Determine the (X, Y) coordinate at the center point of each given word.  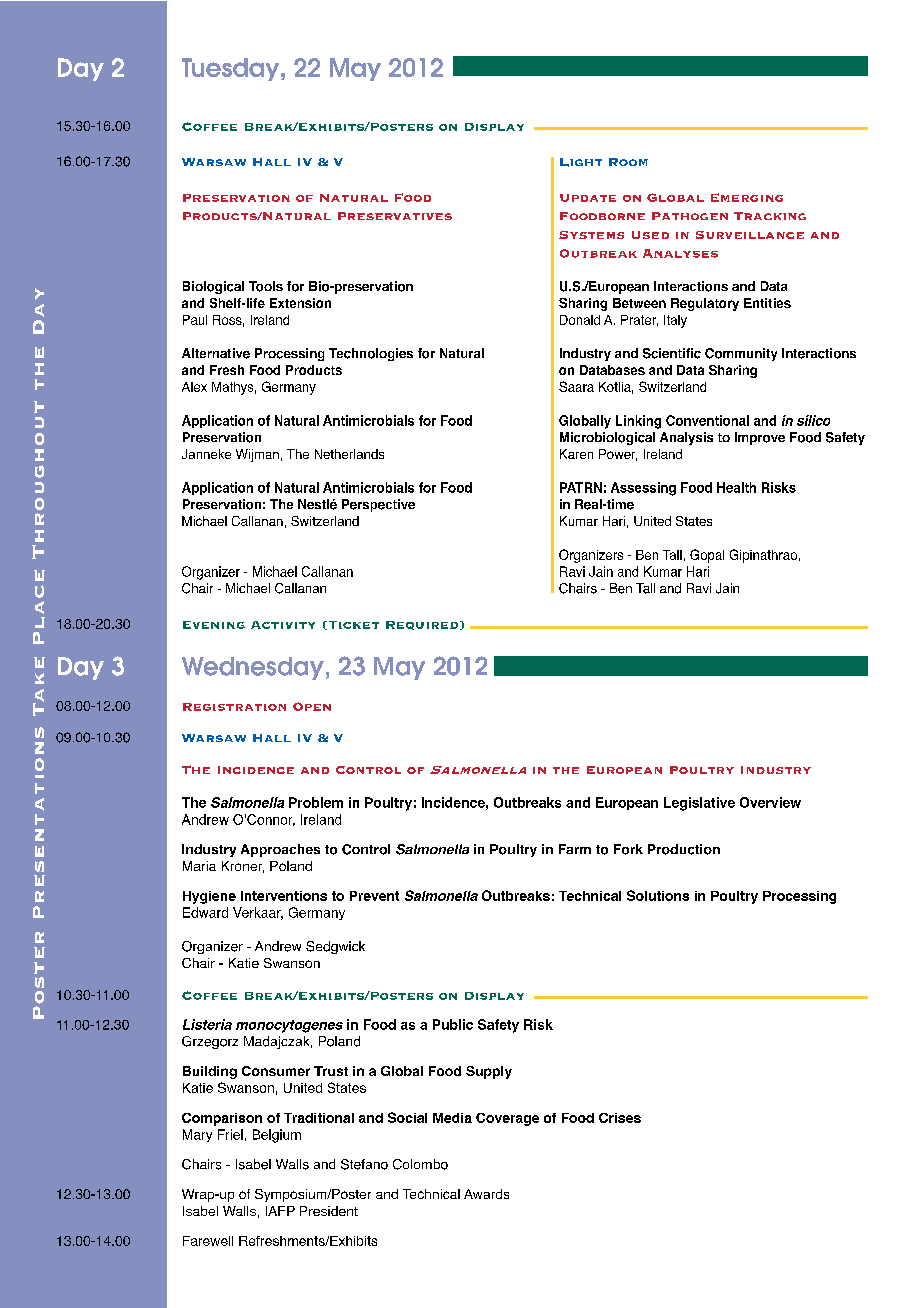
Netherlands (349, 454)
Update (588, 198)
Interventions (284, 896)
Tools (266, 286)
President (329, 1211)
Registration (234, 707)
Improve (760, 438)
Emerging (747, 197)
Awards (486, 1194)
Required (423, 625)
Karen (576, 454)
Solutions (658, 895)
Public (453, 1024)
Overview (770, 802)
